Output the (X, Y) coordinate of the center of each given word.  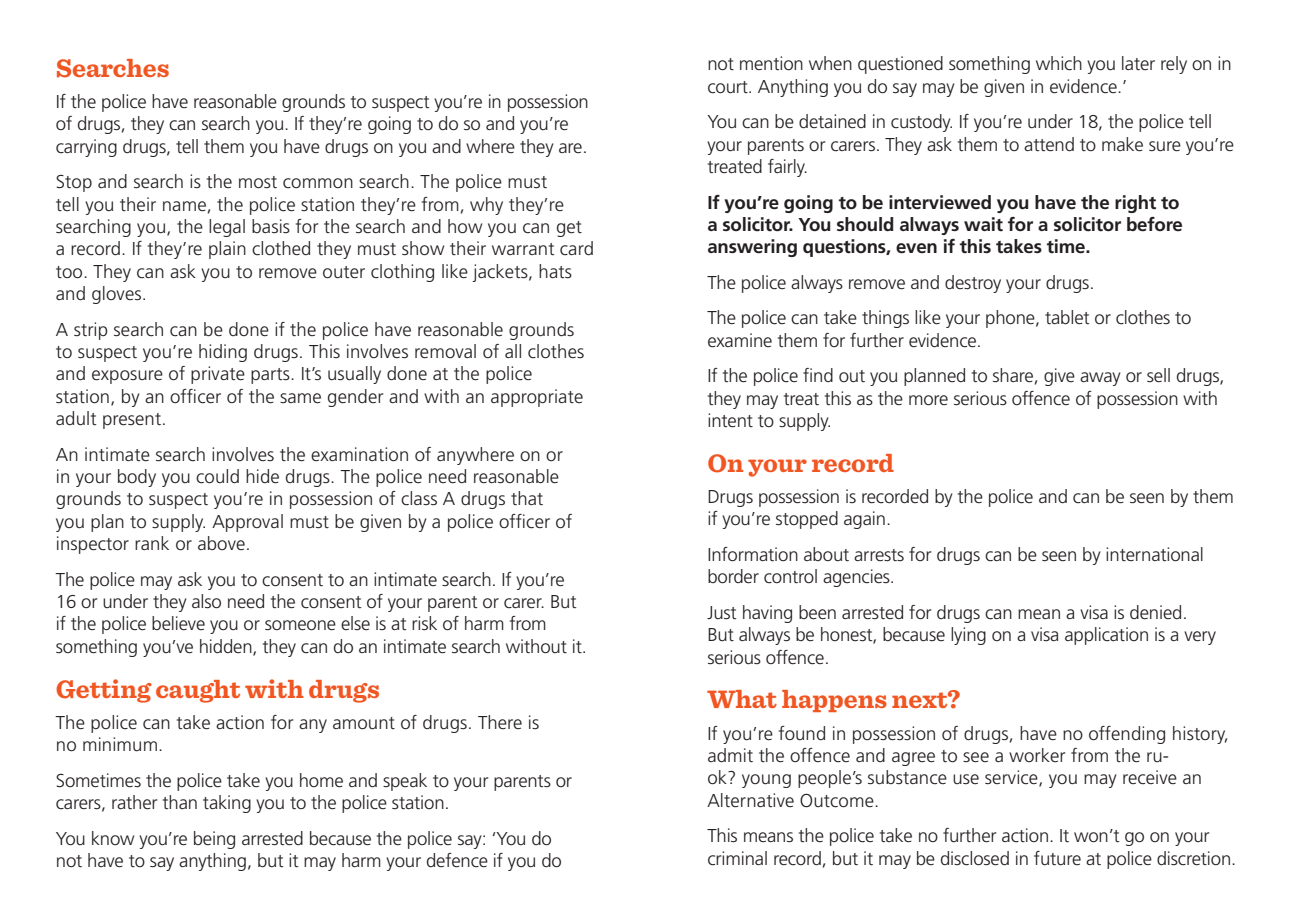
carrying (86, 148)
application (1106, 636)
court (729, 87)
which (1059, 63)
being (214, 840)
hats (555, 271)
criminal (737, 858)
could (217, 476)
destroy (973, 284)
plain (227, 250)
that (527, 498)
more (928, 400)
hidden (227, 647)
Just (722, 613)
